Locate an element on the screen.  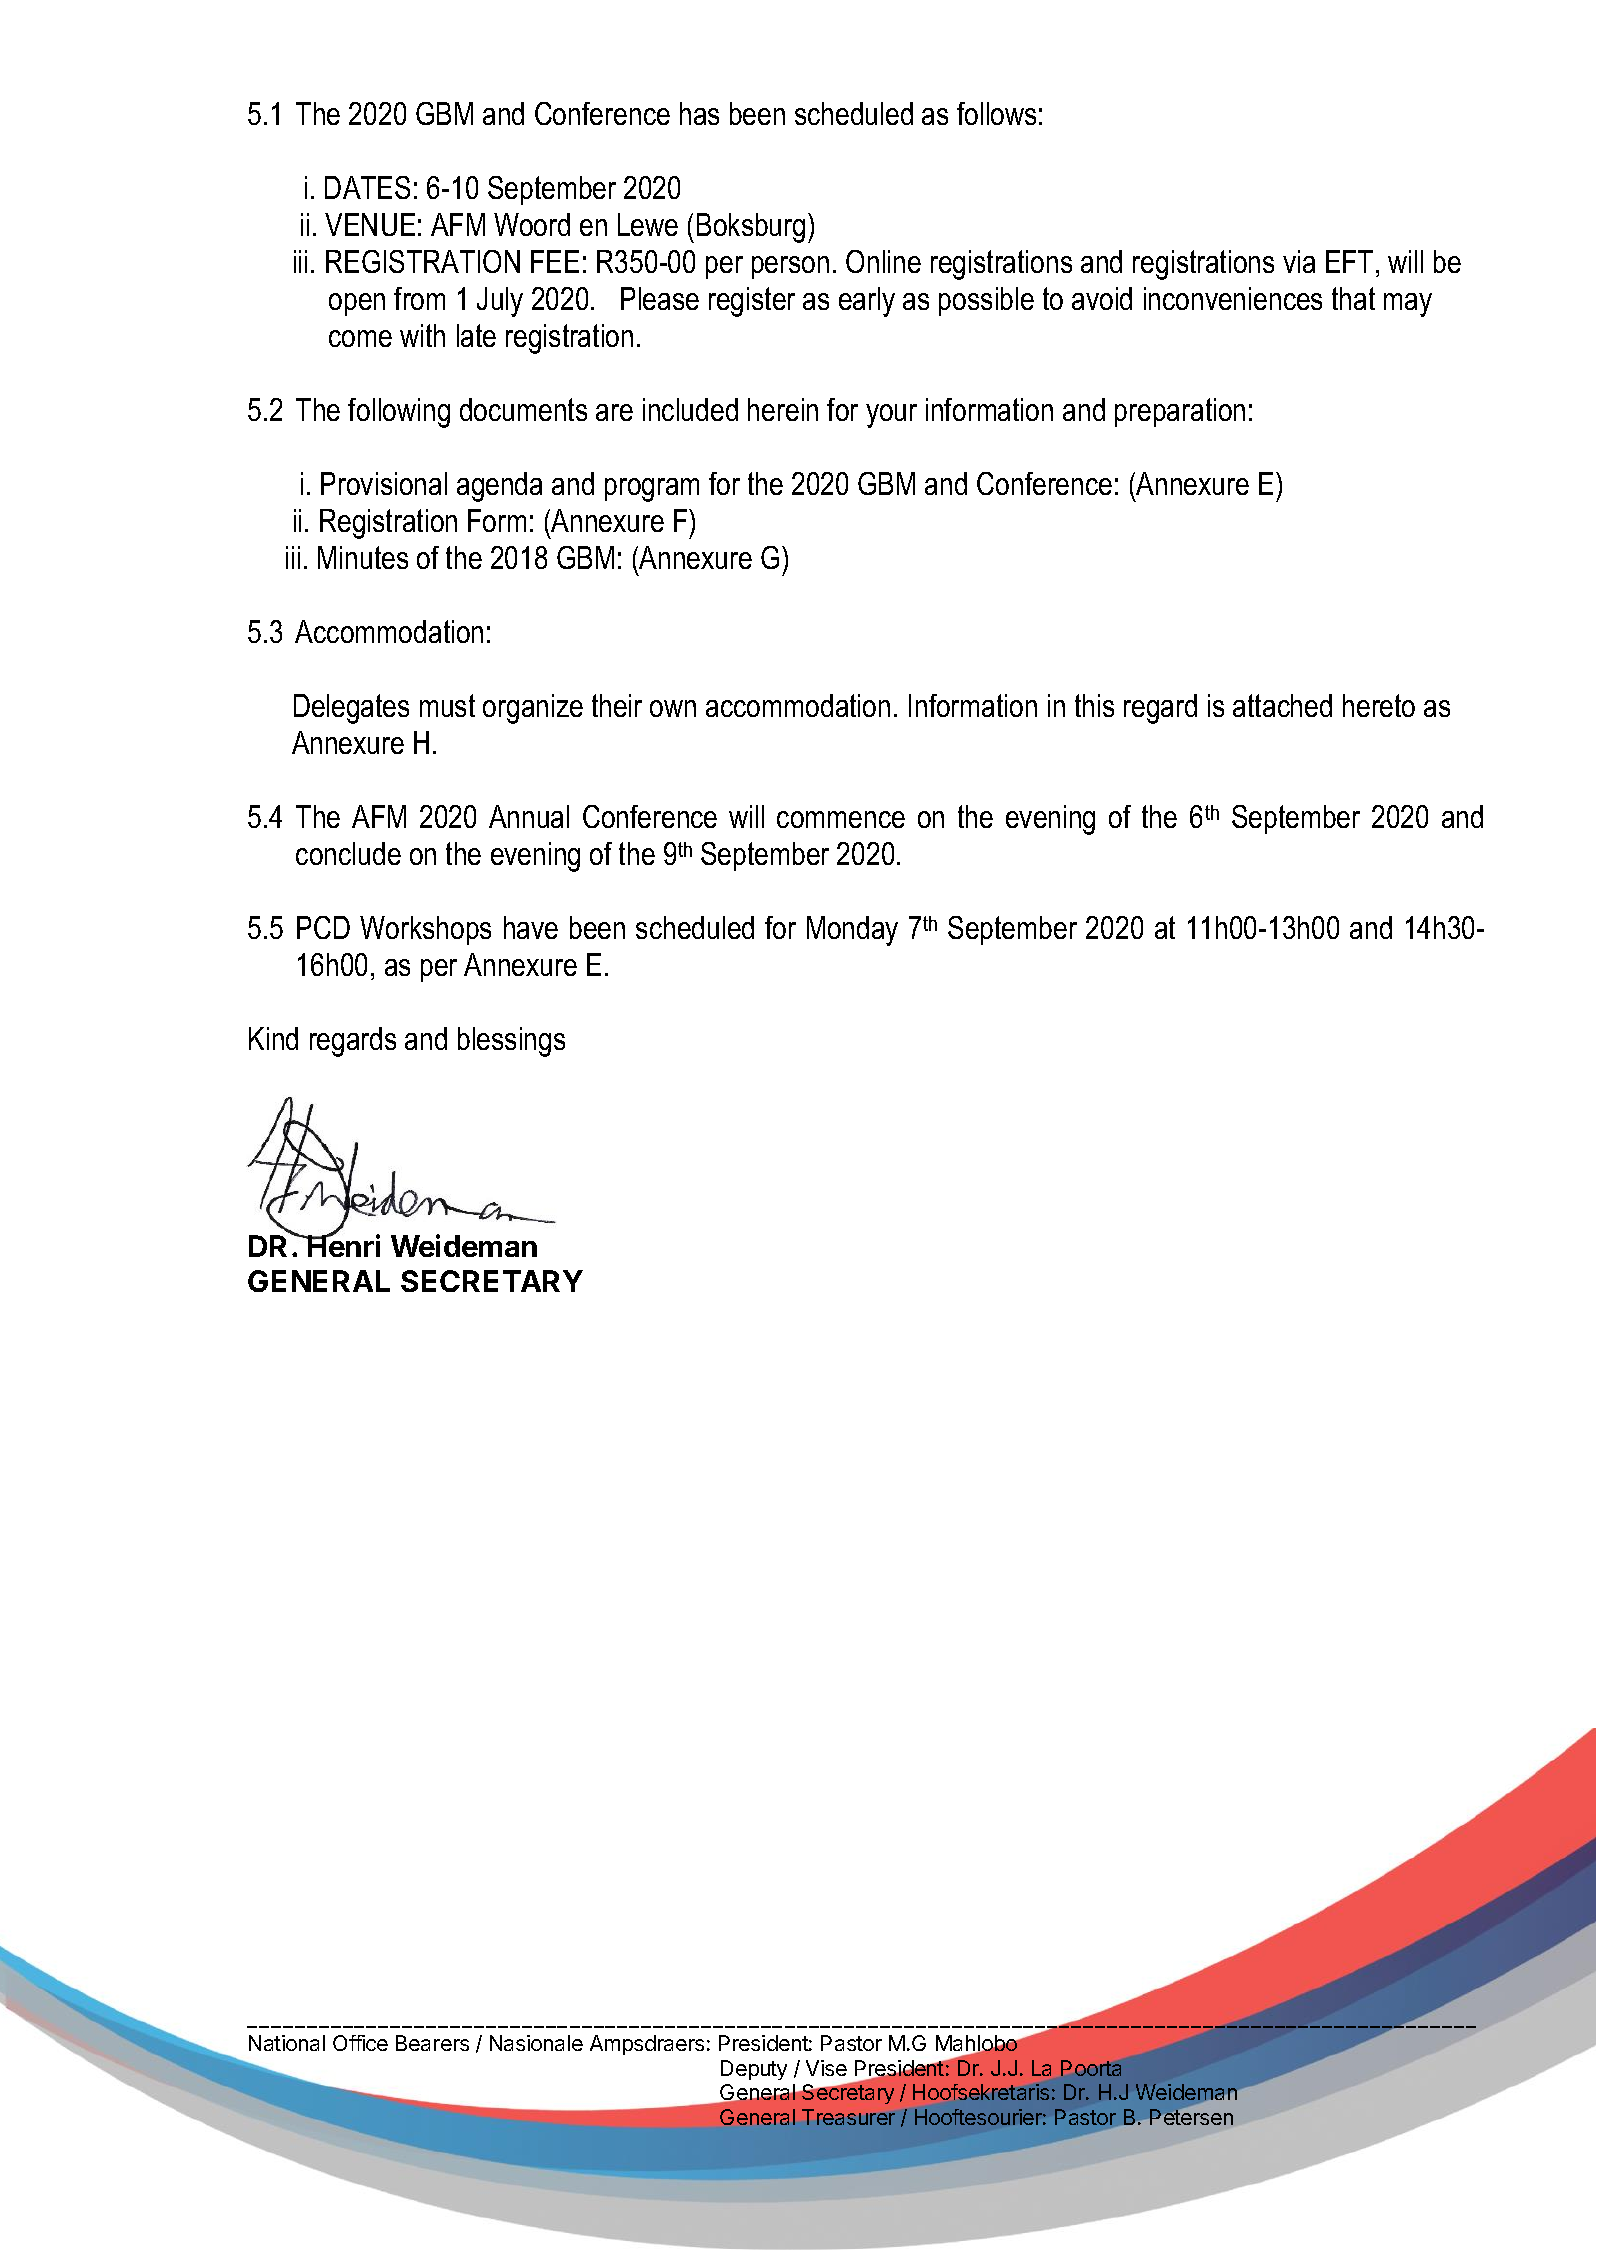
Workshops is located at coordinates (425, 930).
